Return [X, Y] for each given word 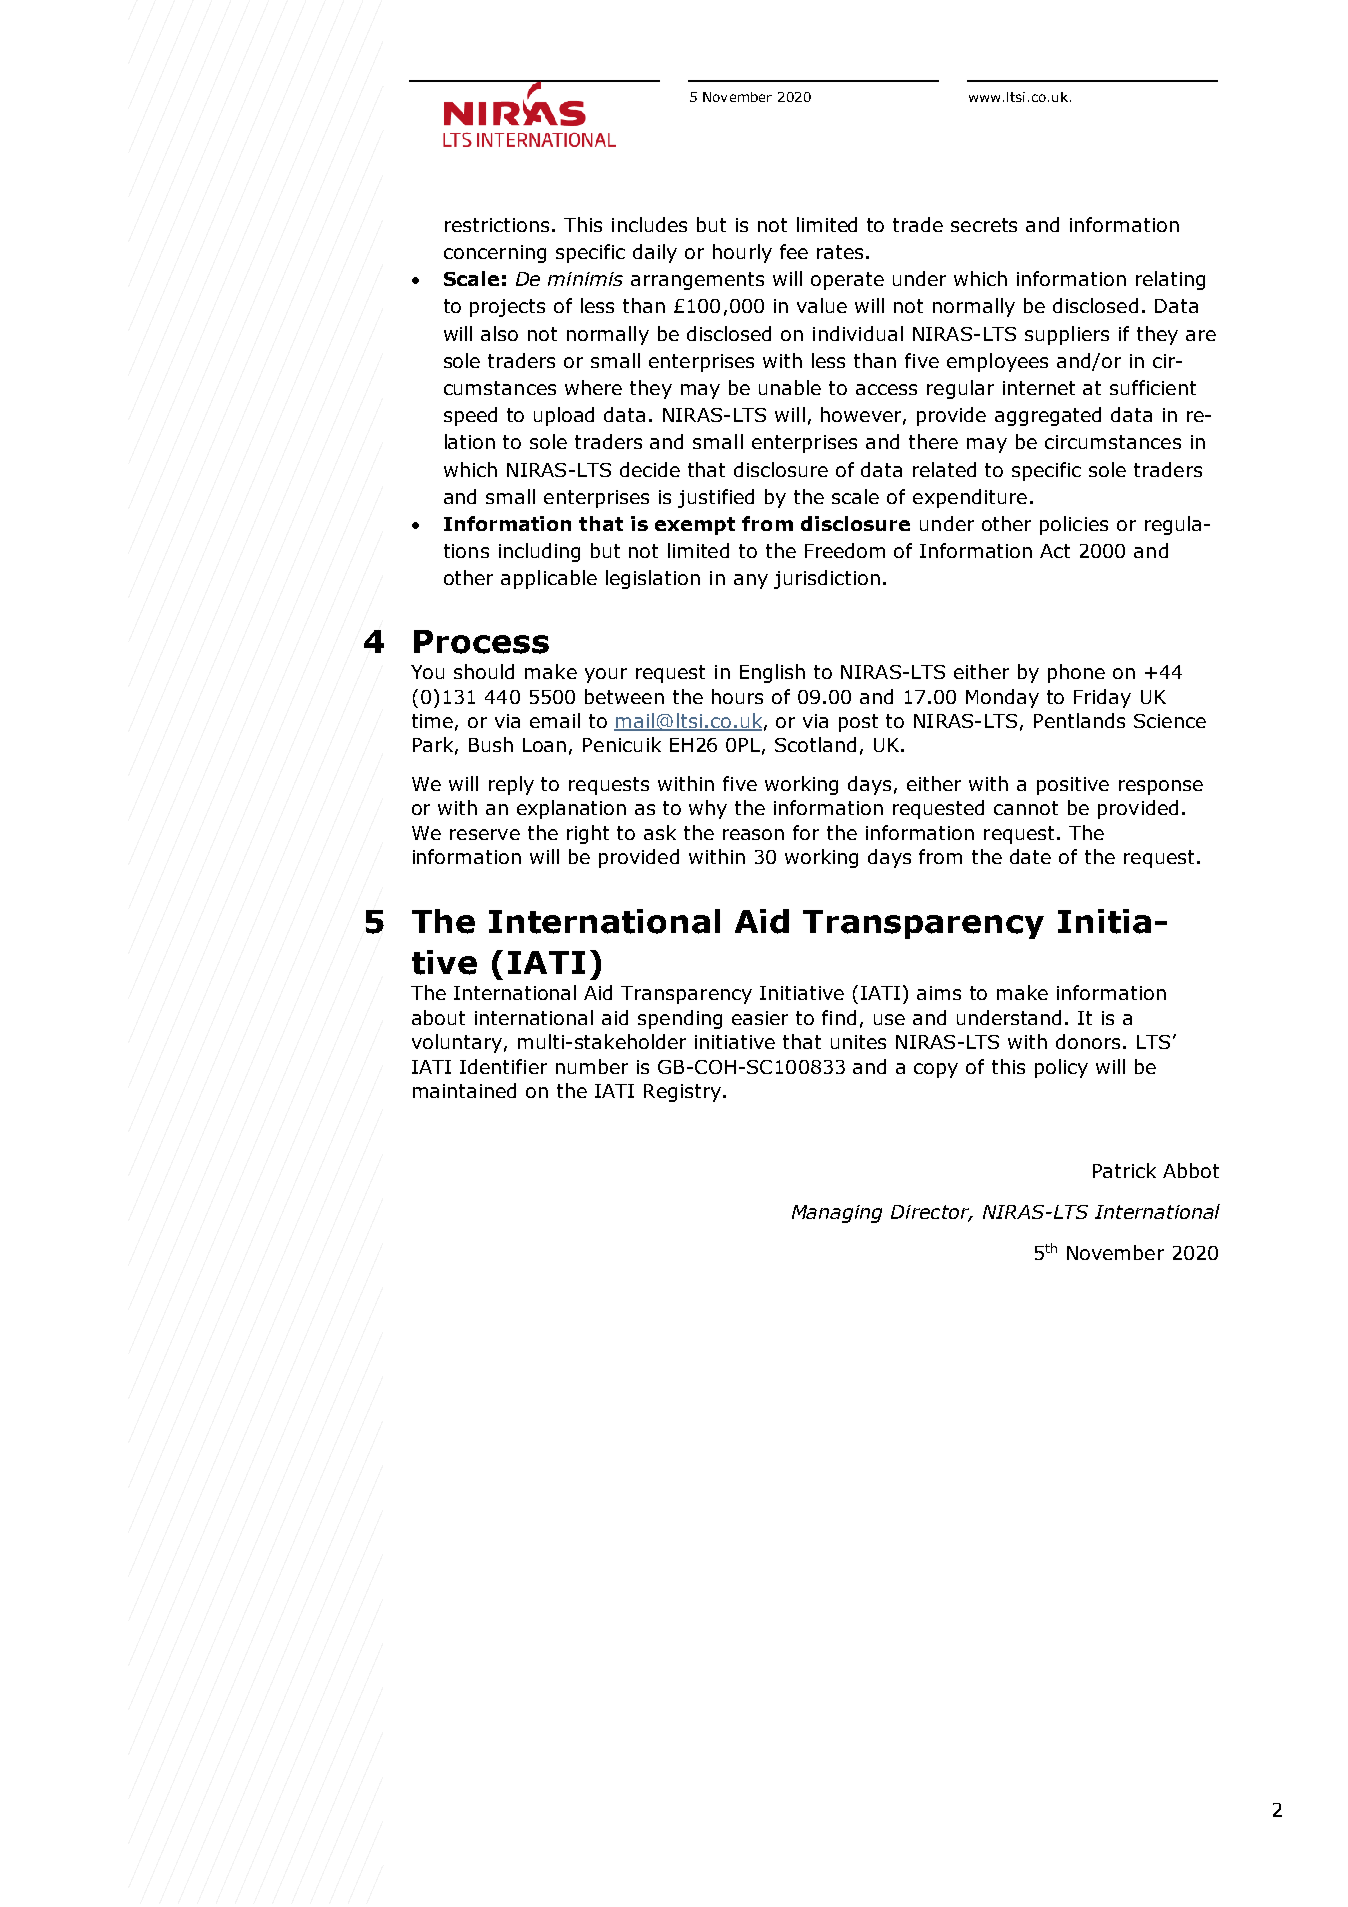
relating [1170, 280]
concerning [495, 254]
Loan [544, 745]
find [839, 1017]
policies [1074, 525]
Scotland [815, 744]
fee [794, 251]
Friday [1102, 698]
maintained [464, 1090]
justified [716, 498]
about [438, 1017]
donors [1088, 1041]
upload [564, 416]
